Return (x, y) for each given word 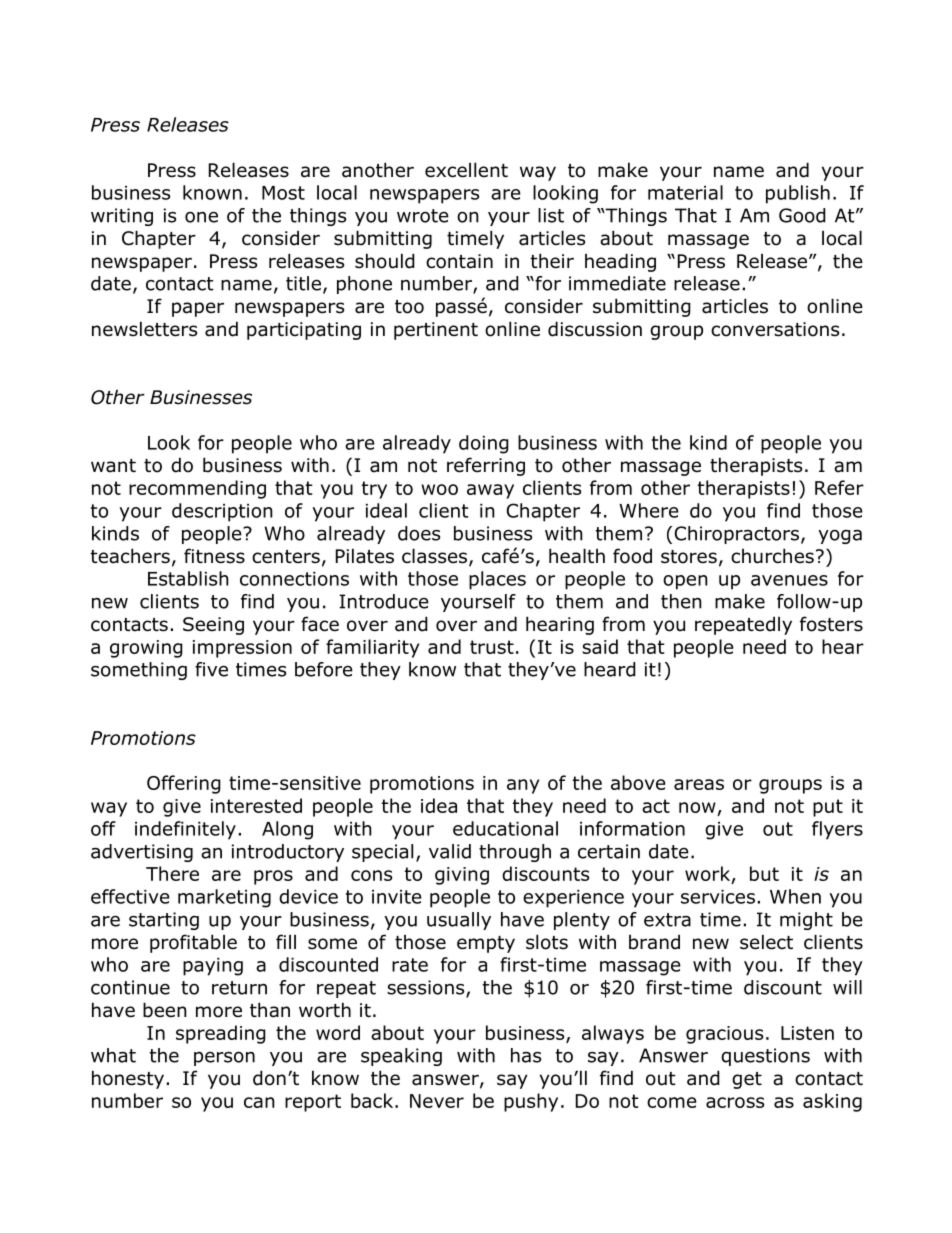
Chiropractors (738, 535)
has (526, 1055)
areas (699, 784)
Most (283, 193)
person (224, 1058)
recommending (197, 489)
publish (798, 194)
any (523, 786)
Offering (184, 784)
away (490, 491)
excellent (466, 170)
